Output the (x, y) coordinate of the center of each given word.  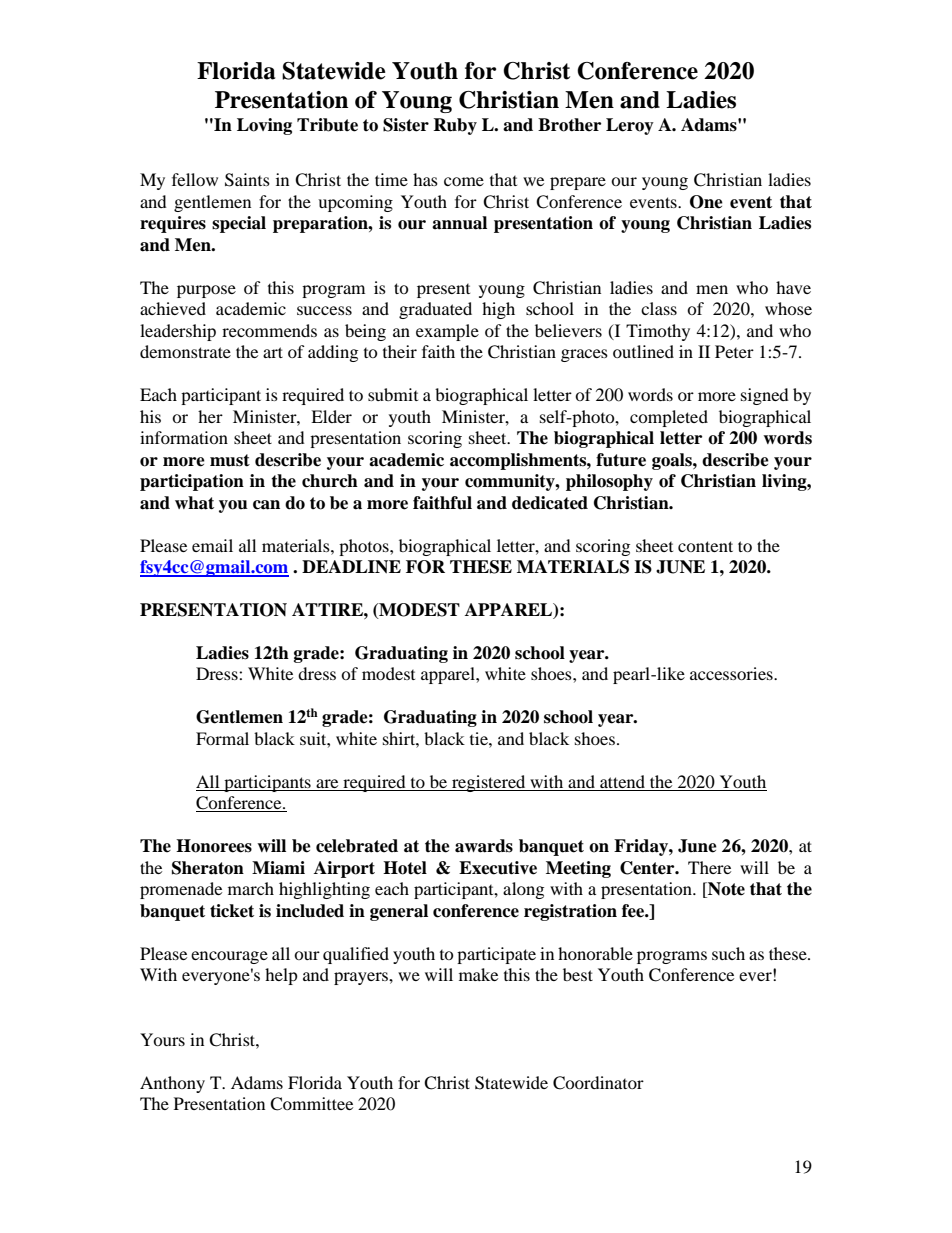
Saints (247, 180)
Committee (311, 1104)
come (464, 181)
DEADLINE (351, 567)
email (212, 545)
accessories (732, 673)
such (728, 953)
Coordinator (598, 1083)
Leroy (630, 126)
